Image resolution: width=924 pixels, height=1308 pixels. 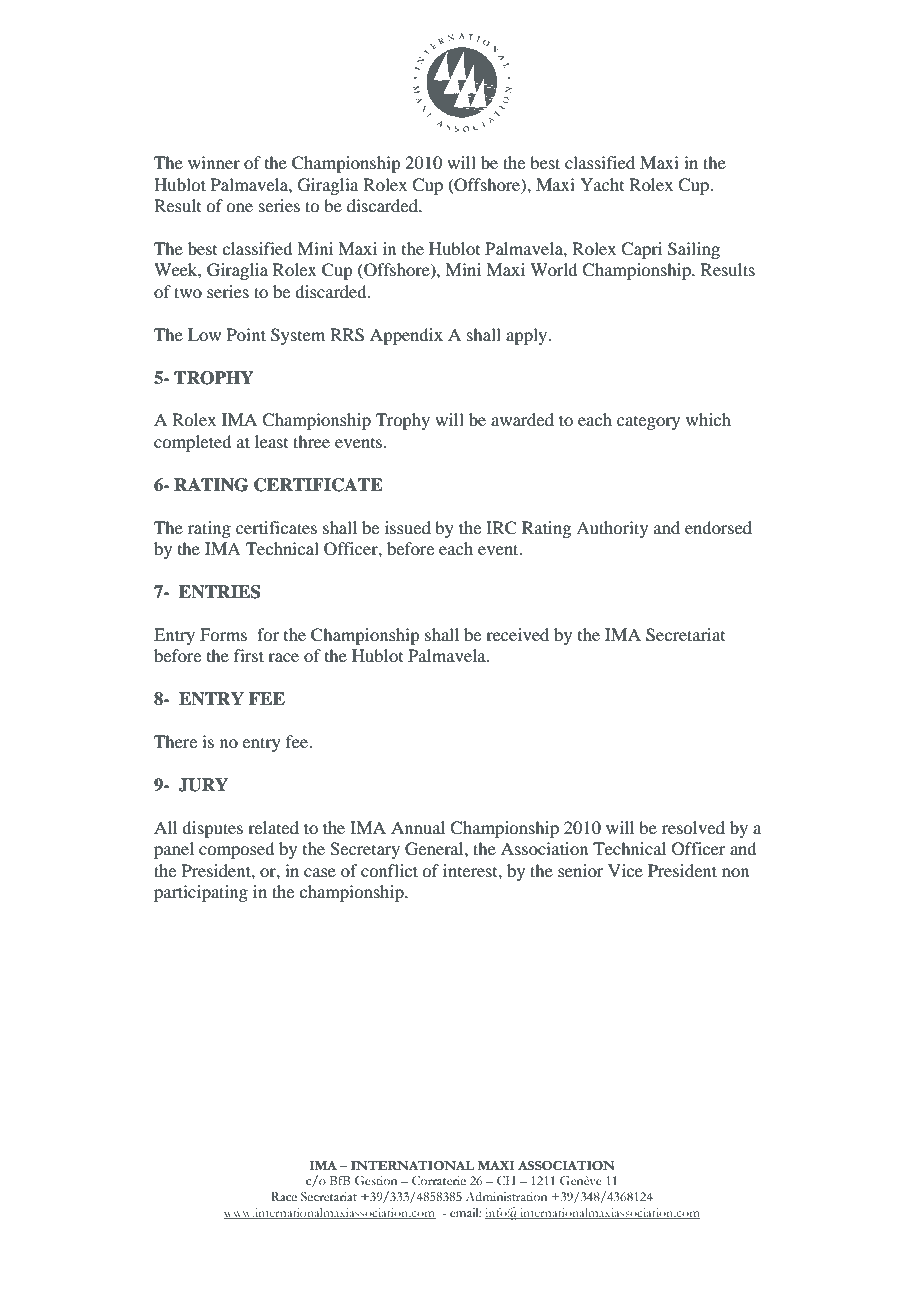 What do you see at coordinates (389, 870) in the screenshot?
I see `conflict` at bounding box center [389, 870].
